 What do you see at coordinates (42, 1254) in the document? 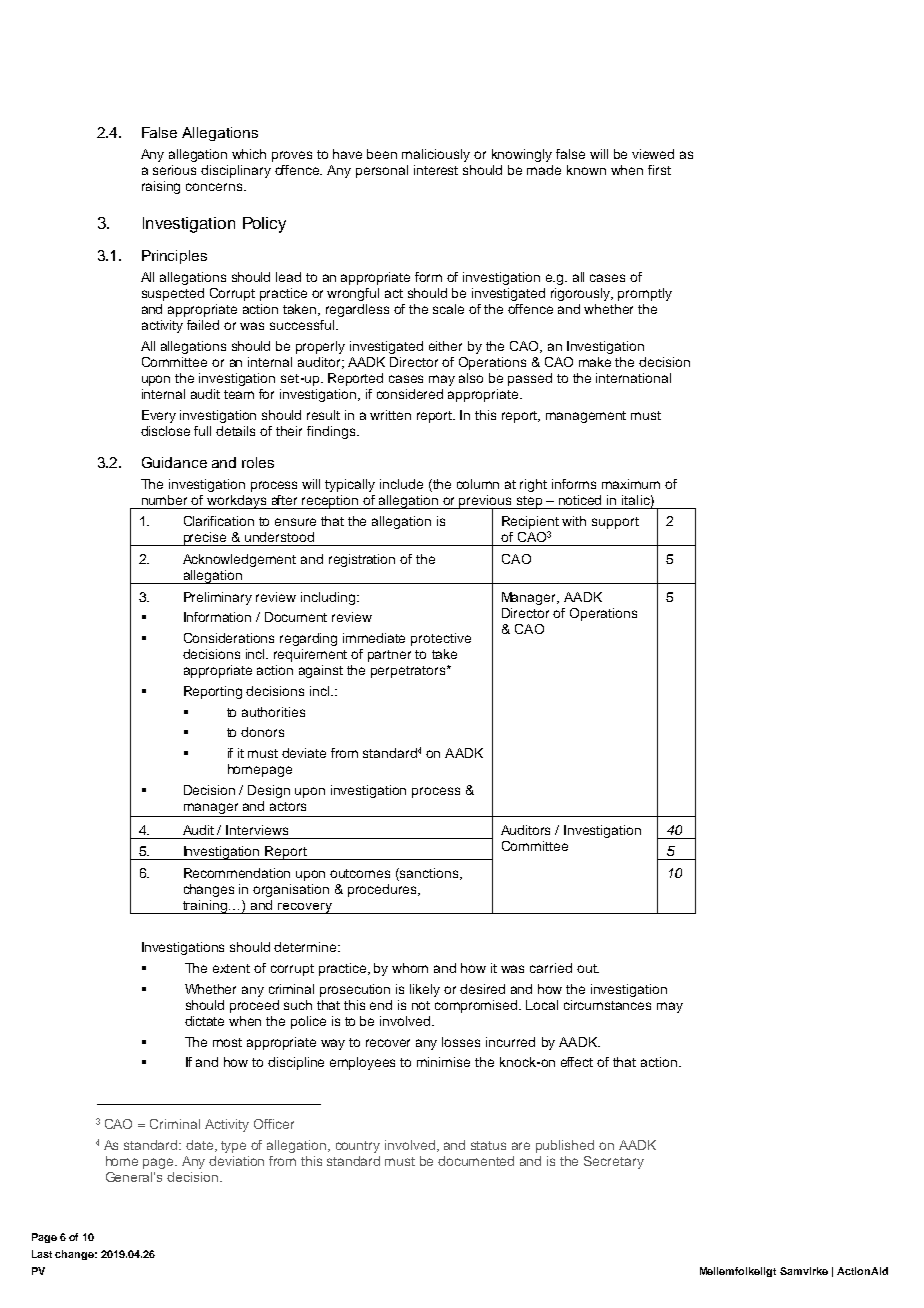
I see `Last` at bounding box center [42, 1254].
